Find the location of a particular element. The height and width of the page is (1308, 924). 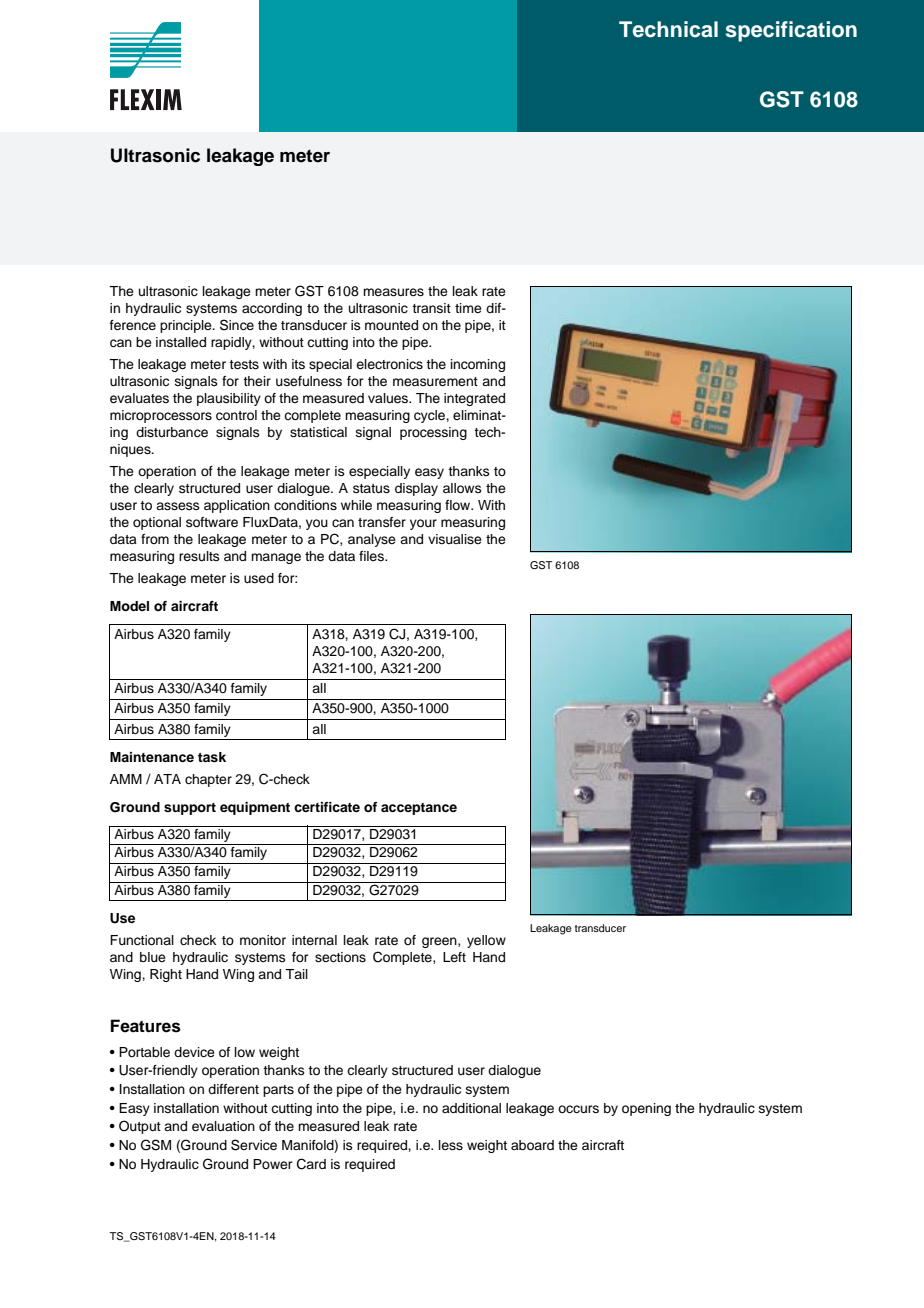

measures is located at coordinates (393, 292).
